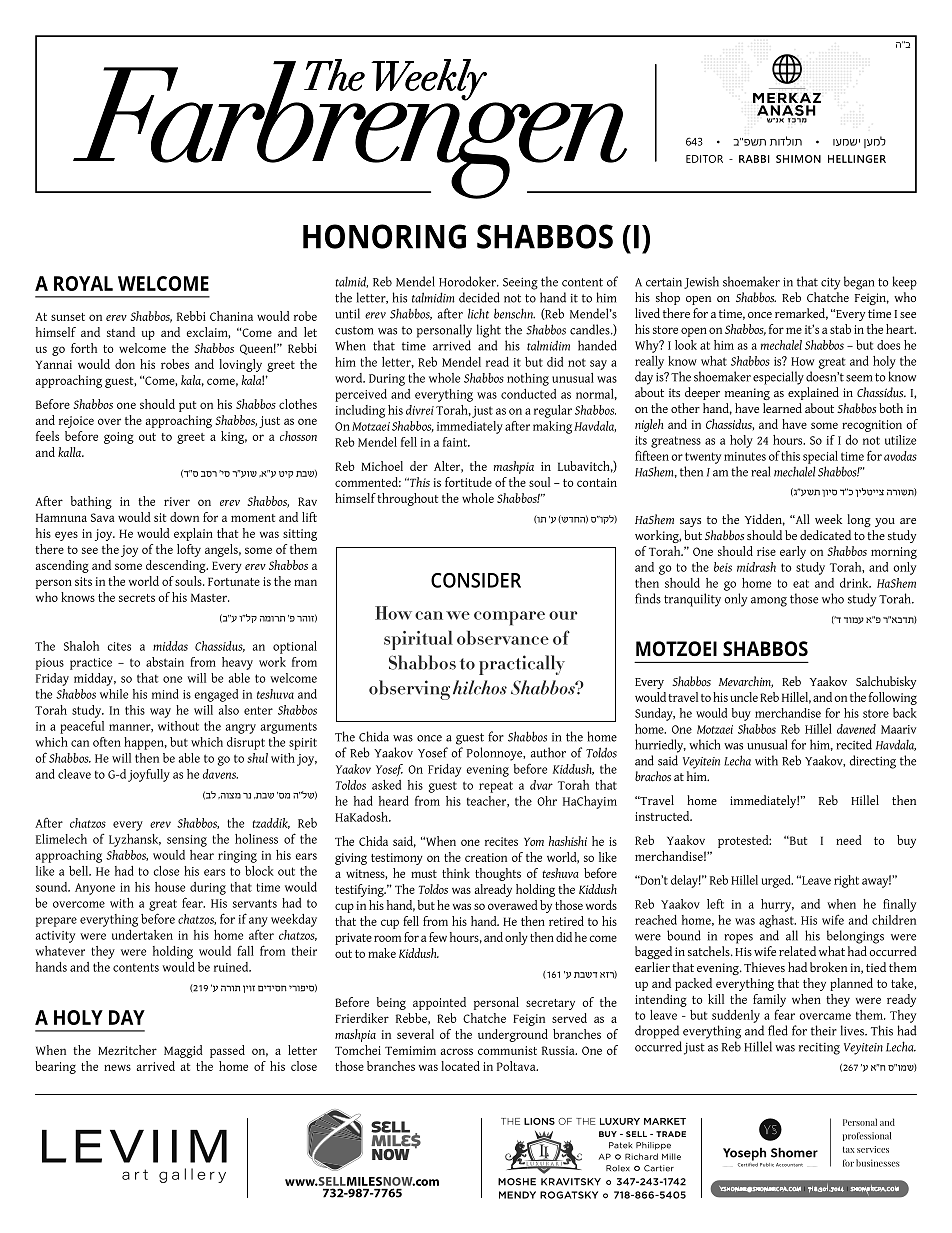 The image size is (952, 1233). What do you see at coordinates (117, 1067) in the page?
I see `news` at bounding box center [117, 1067].
